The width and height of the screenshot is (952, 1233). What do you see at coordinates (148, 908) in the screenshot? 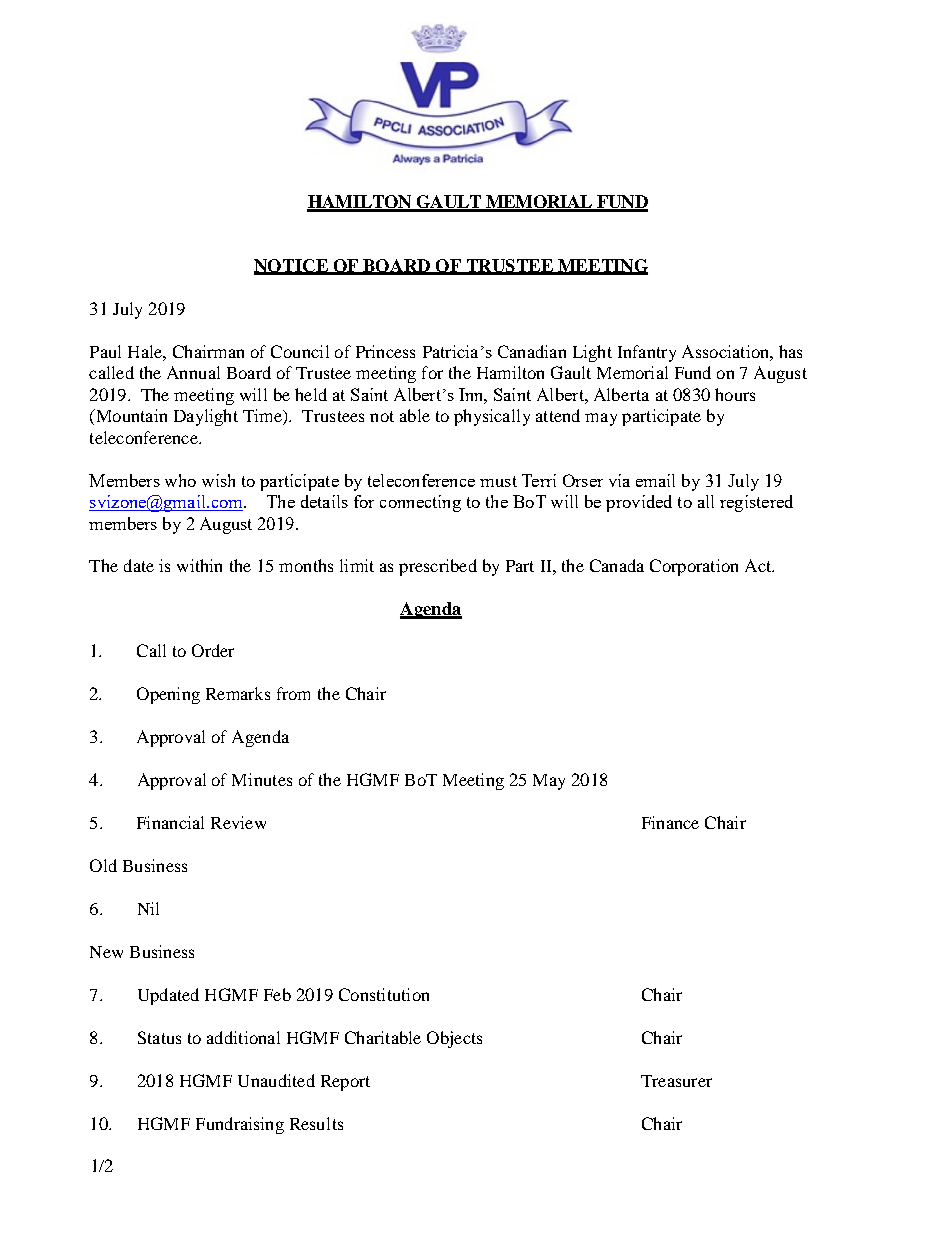
I see `Nil` at bounding box center [148, 908].
